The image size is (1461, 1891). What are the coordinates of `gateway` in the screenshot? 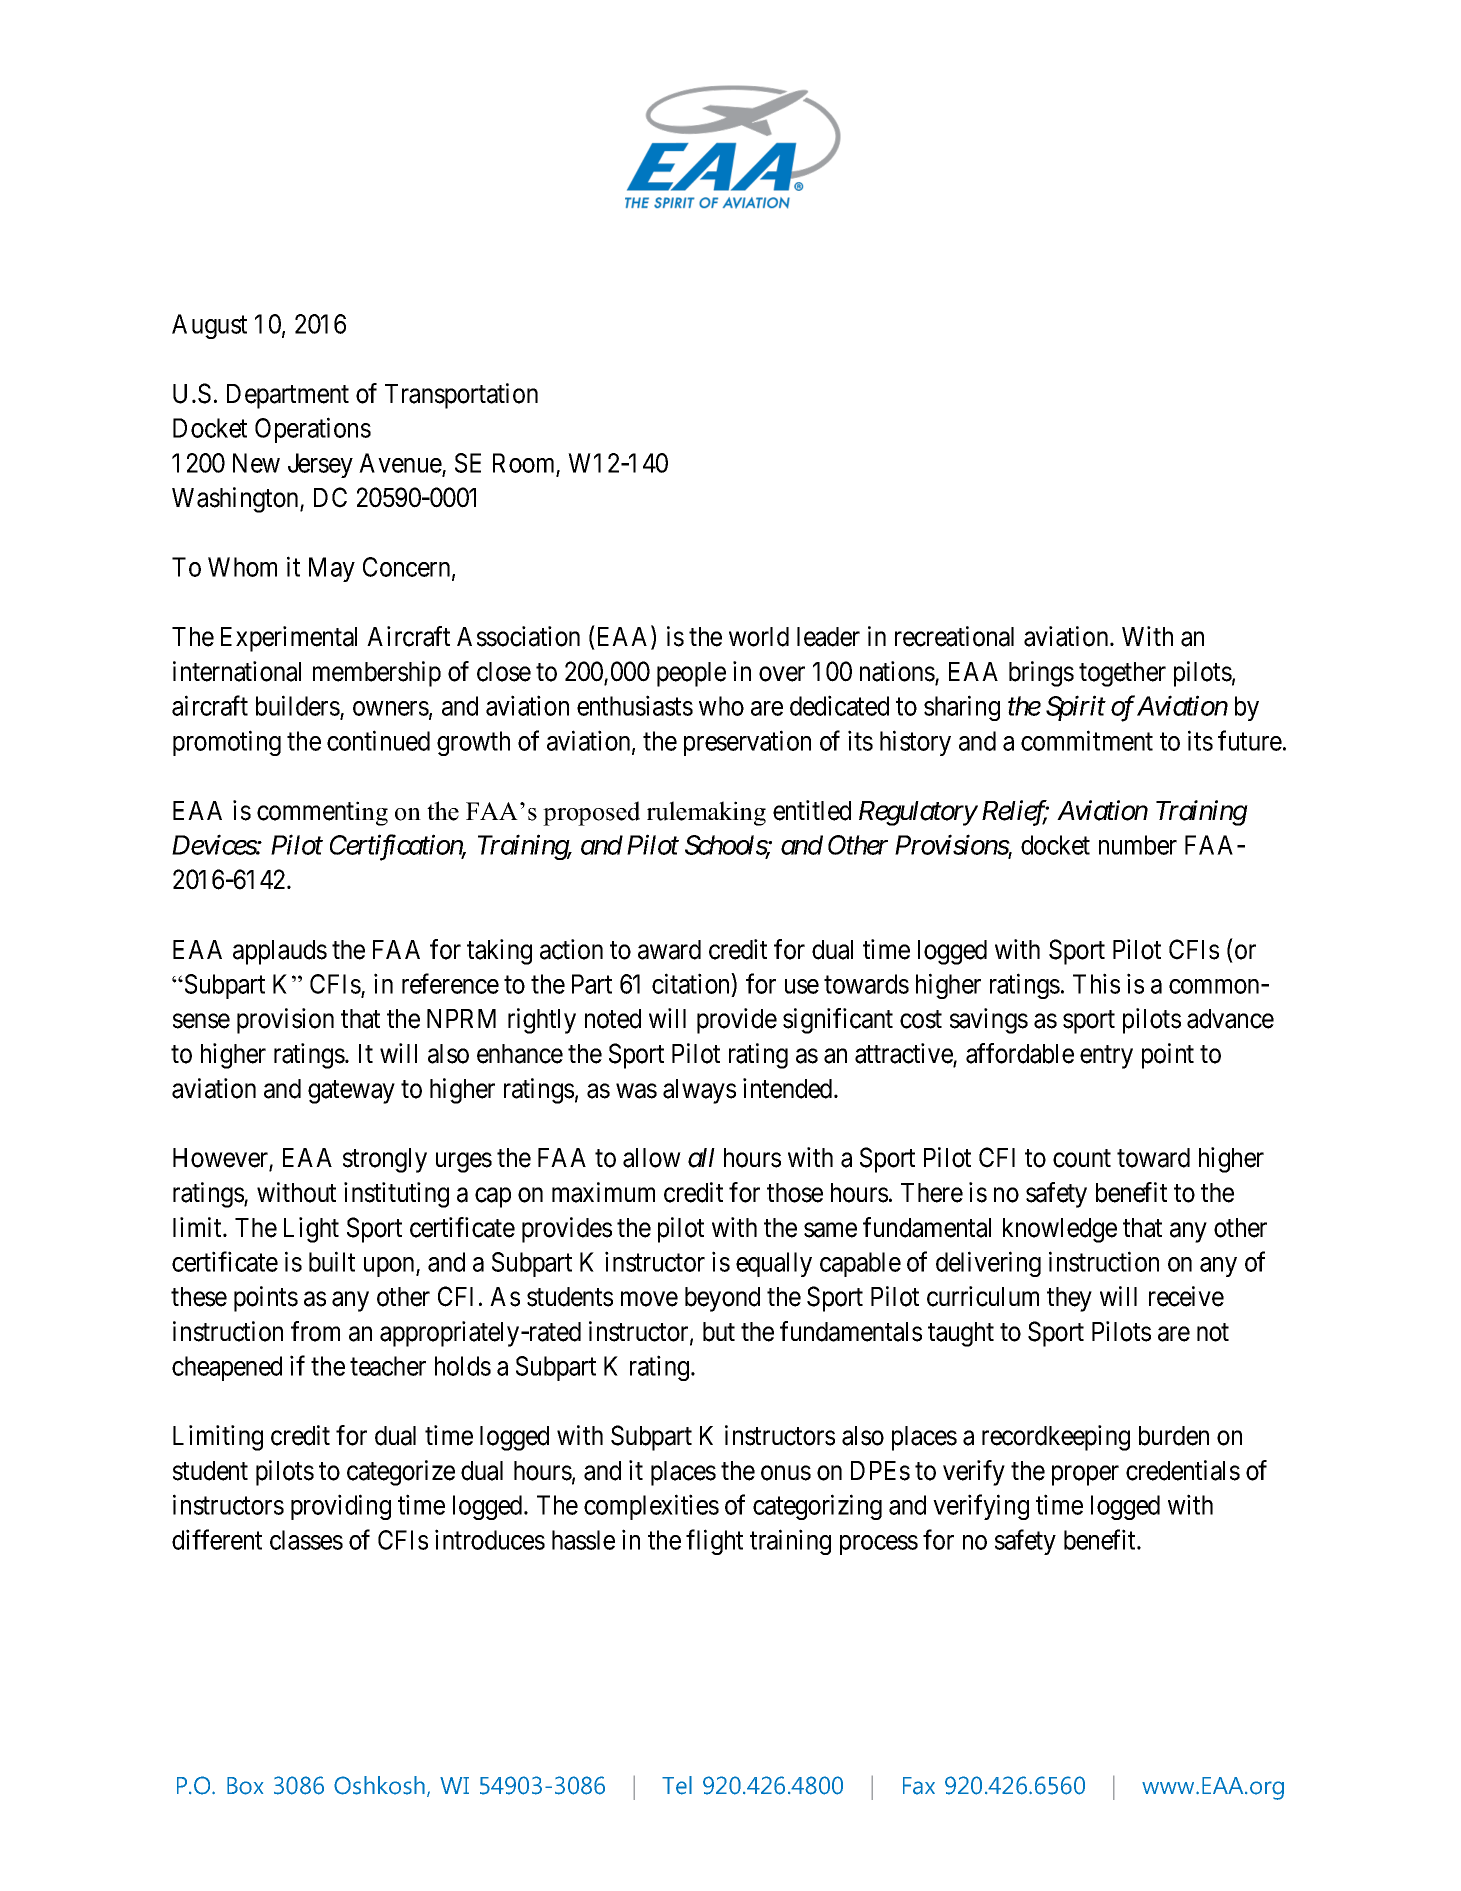 It's located at (351, 1092).
